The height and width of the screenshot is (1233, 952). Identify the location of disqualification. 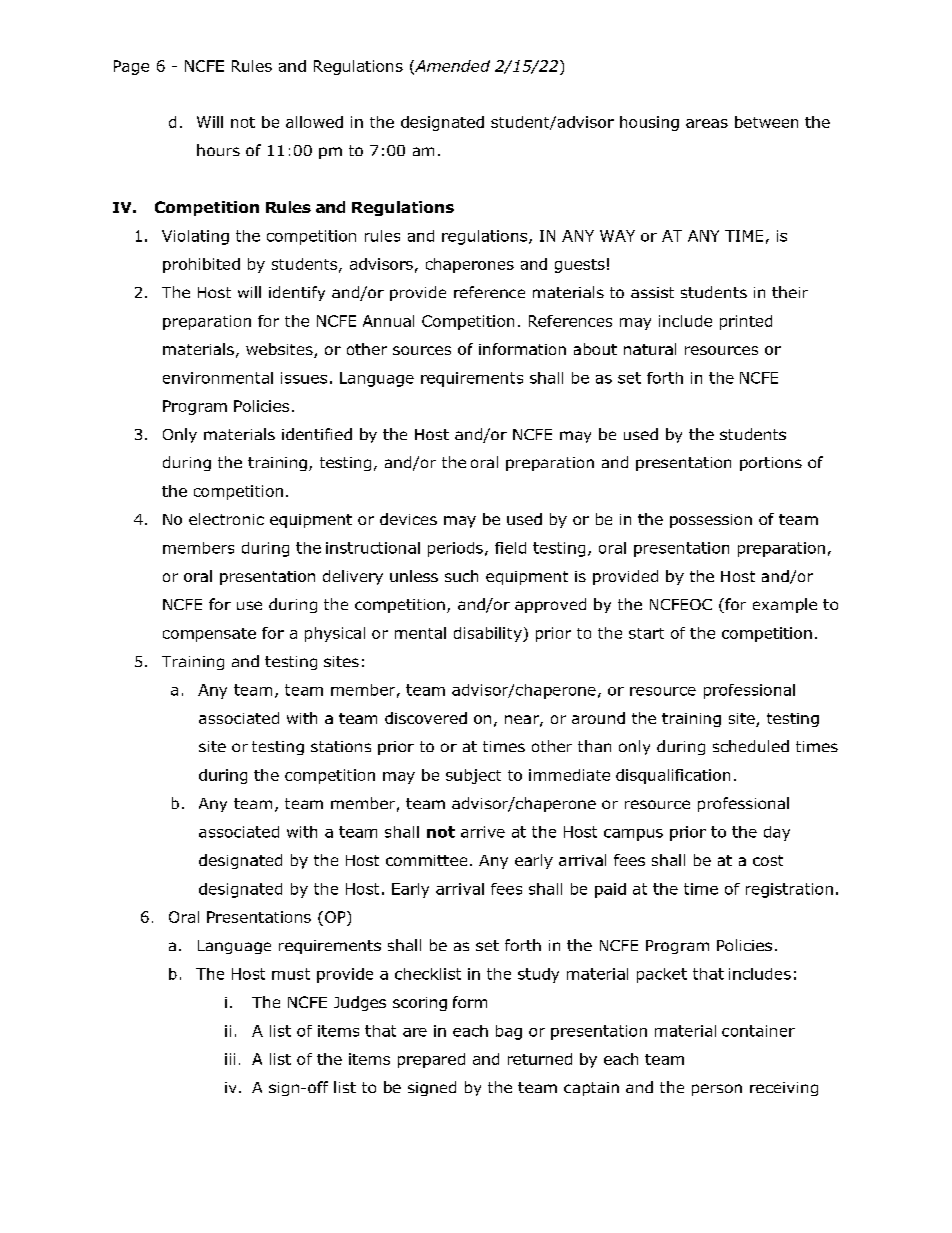
(673, 776).
